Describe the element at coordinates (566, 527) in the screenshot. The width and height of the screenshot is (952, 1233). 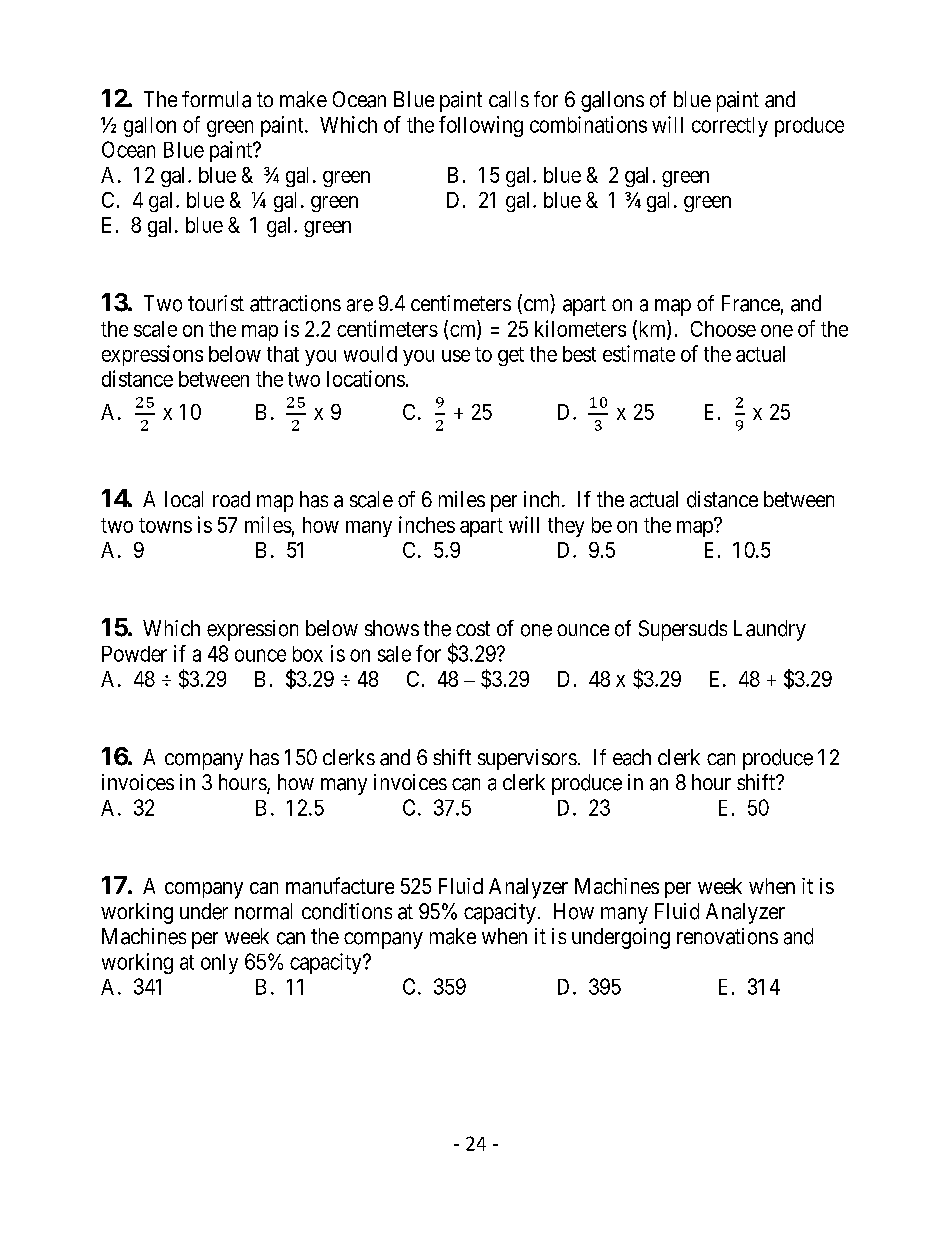
I see `they` at that location.
